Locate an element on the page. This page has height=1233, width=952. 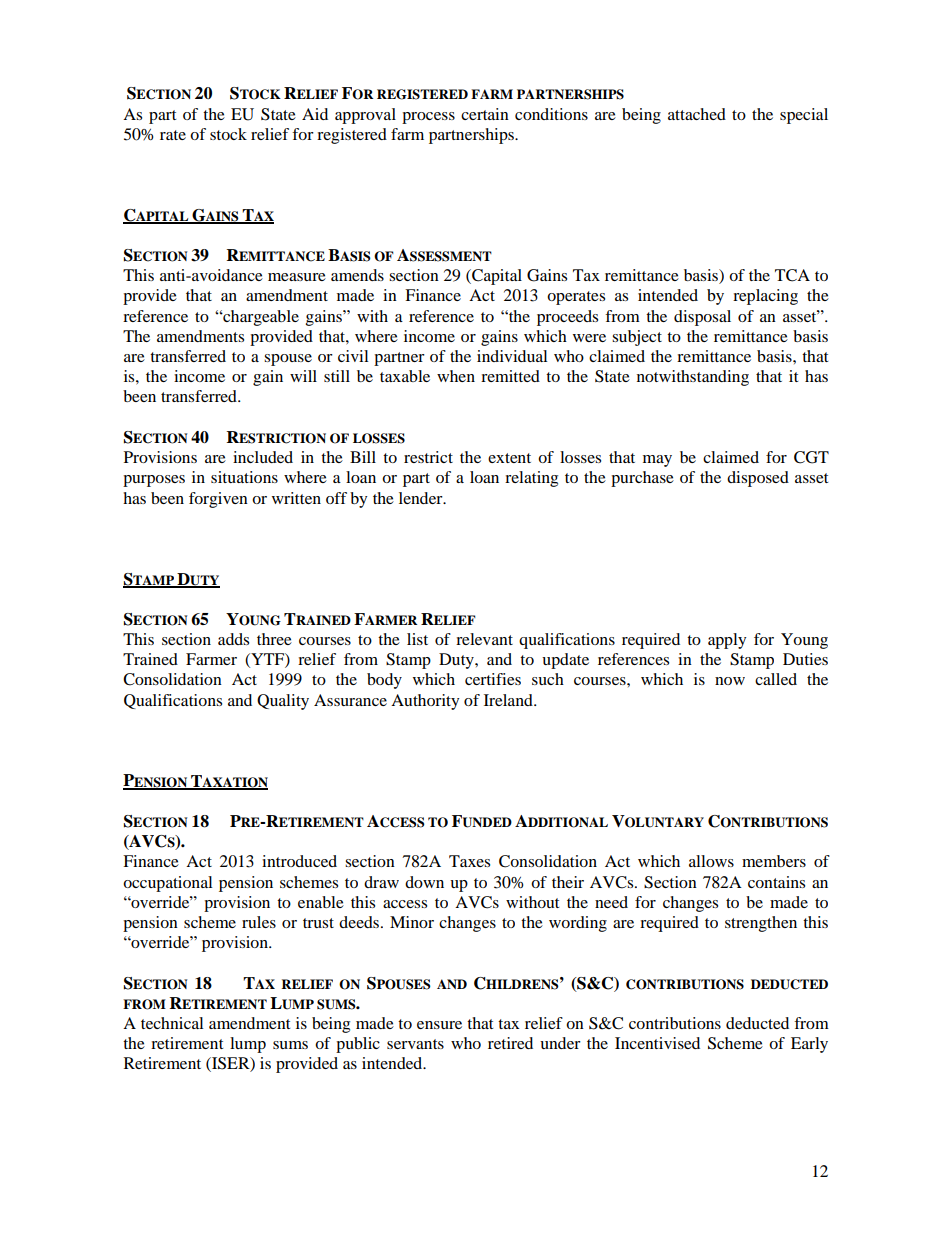
introduced is located at coordinates (299, 861).
